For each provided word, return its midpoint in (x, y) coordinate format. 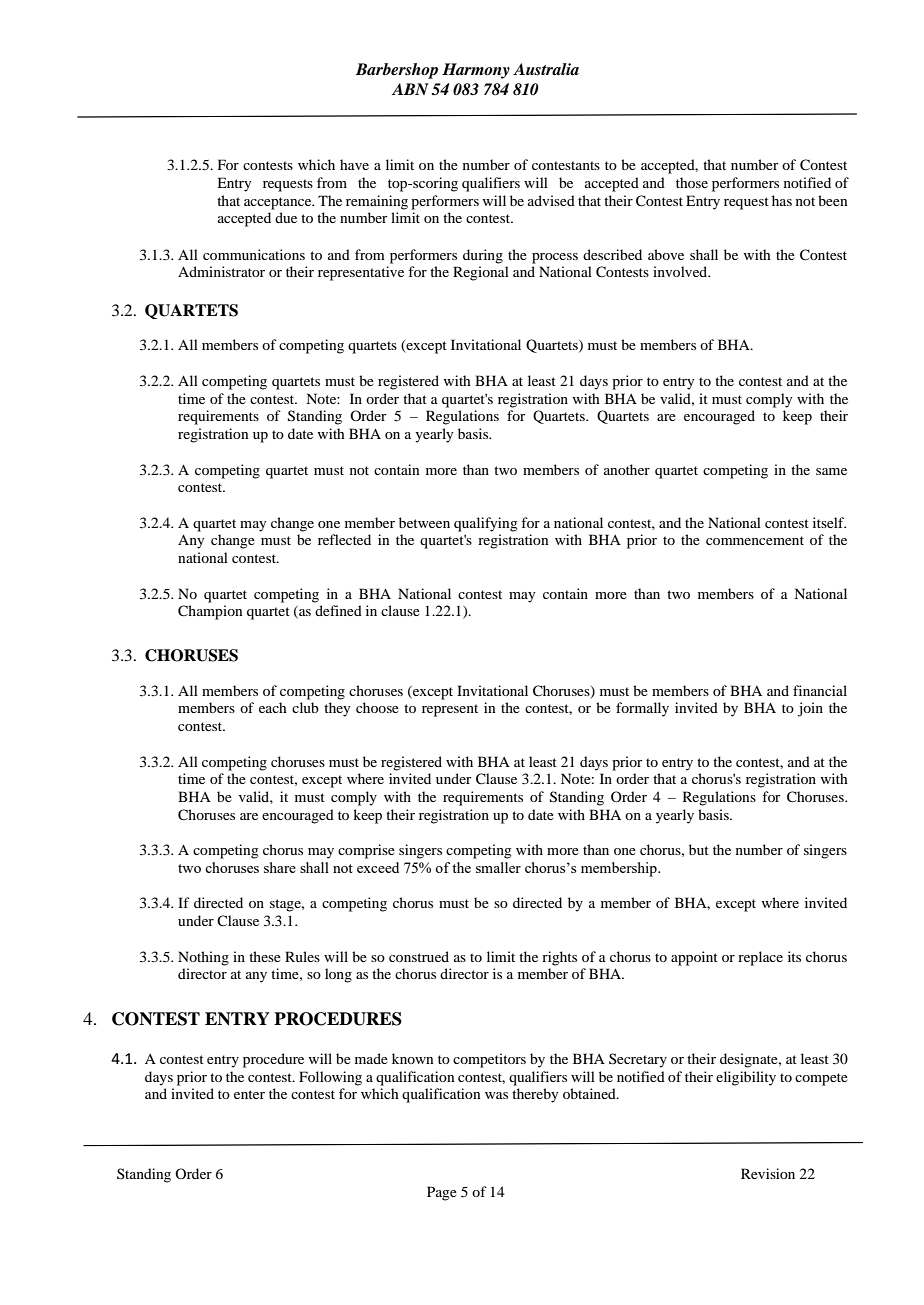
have (354, 164)
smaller (498, 867)
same (831, 471)
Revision (768, 1173)
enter (249, 1094)
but (699, 849)
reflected (344, 539)
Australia (546, 69)
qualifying (486, 524)
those (692, 182)
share (280, 867)
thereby (535, 1095)
